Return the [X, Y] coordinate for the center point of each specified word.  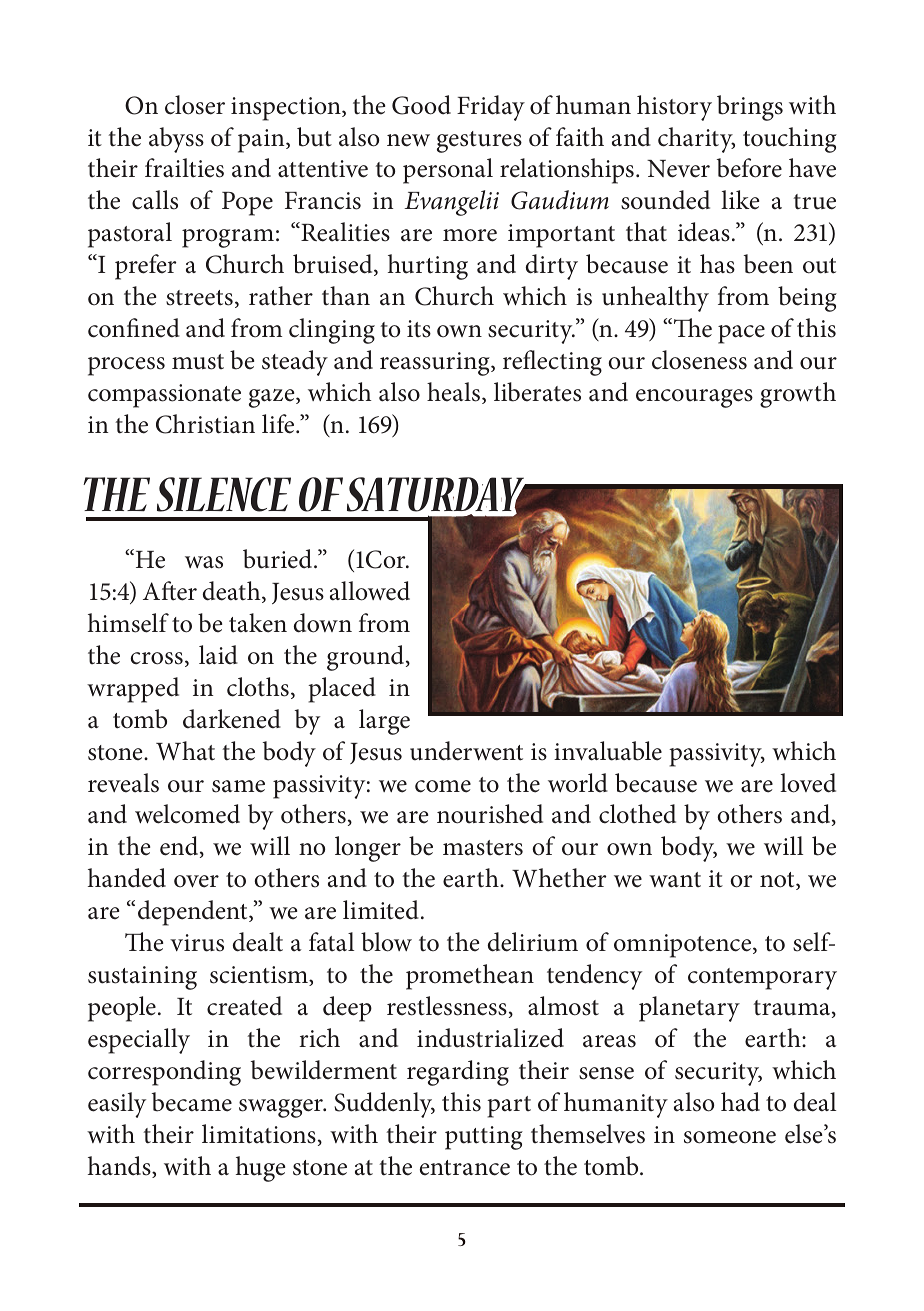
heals [455, 393]
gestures [479, 142]
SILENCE [224, 494]
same [238, 786]
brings [750, 108]
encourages [694, 398]
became [192, 1102]
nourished [490, 814]
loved [808, 783]
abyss [176, 140]
